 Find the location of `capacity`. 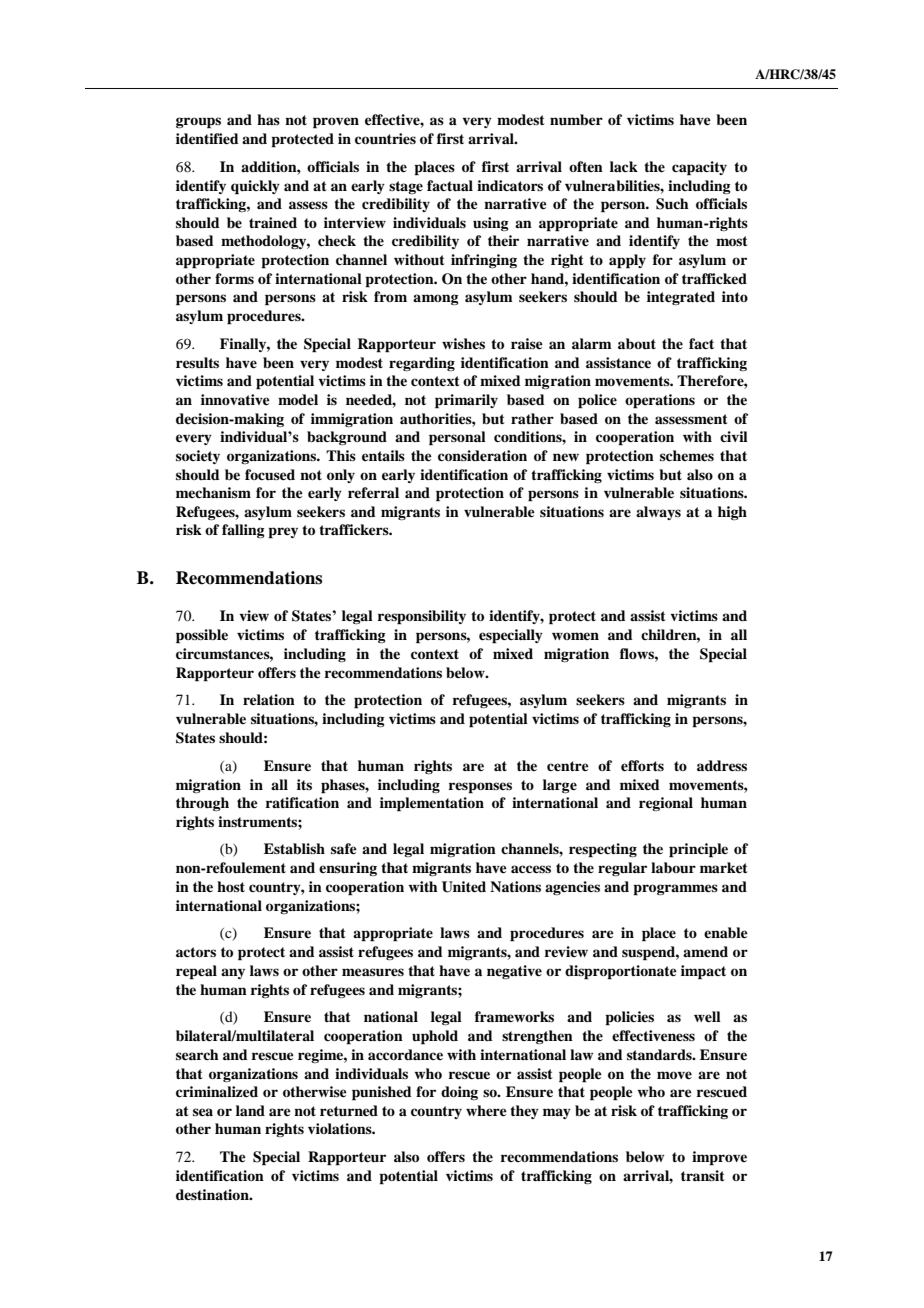

capacity is located at coordinates (699, 168).
